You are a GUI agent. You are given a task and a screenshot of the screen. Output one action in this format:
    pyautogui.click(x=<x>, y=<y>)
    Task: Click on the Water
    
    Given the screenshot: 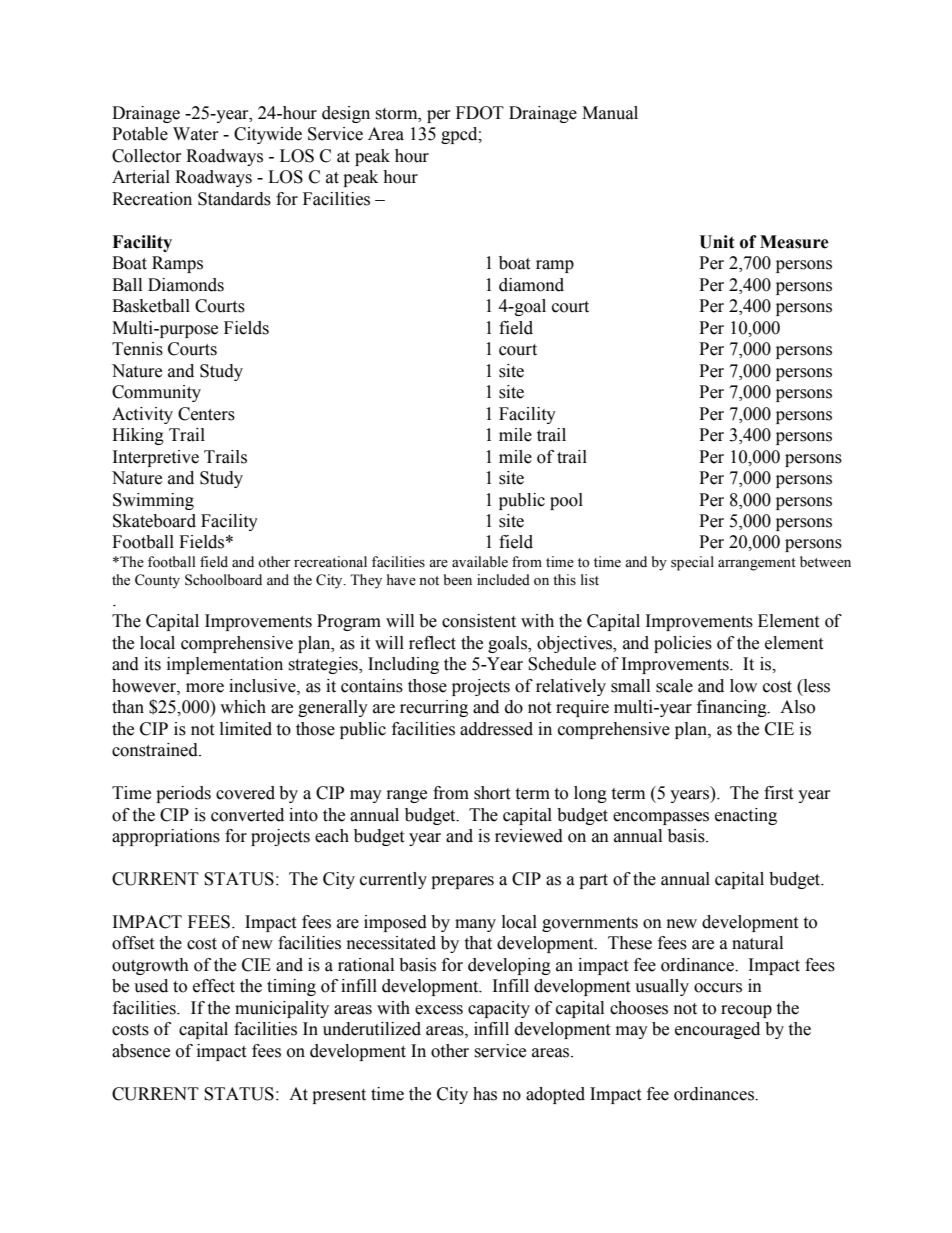 What is the action you would take?
    pyautogui.click(x=196, y=134)
